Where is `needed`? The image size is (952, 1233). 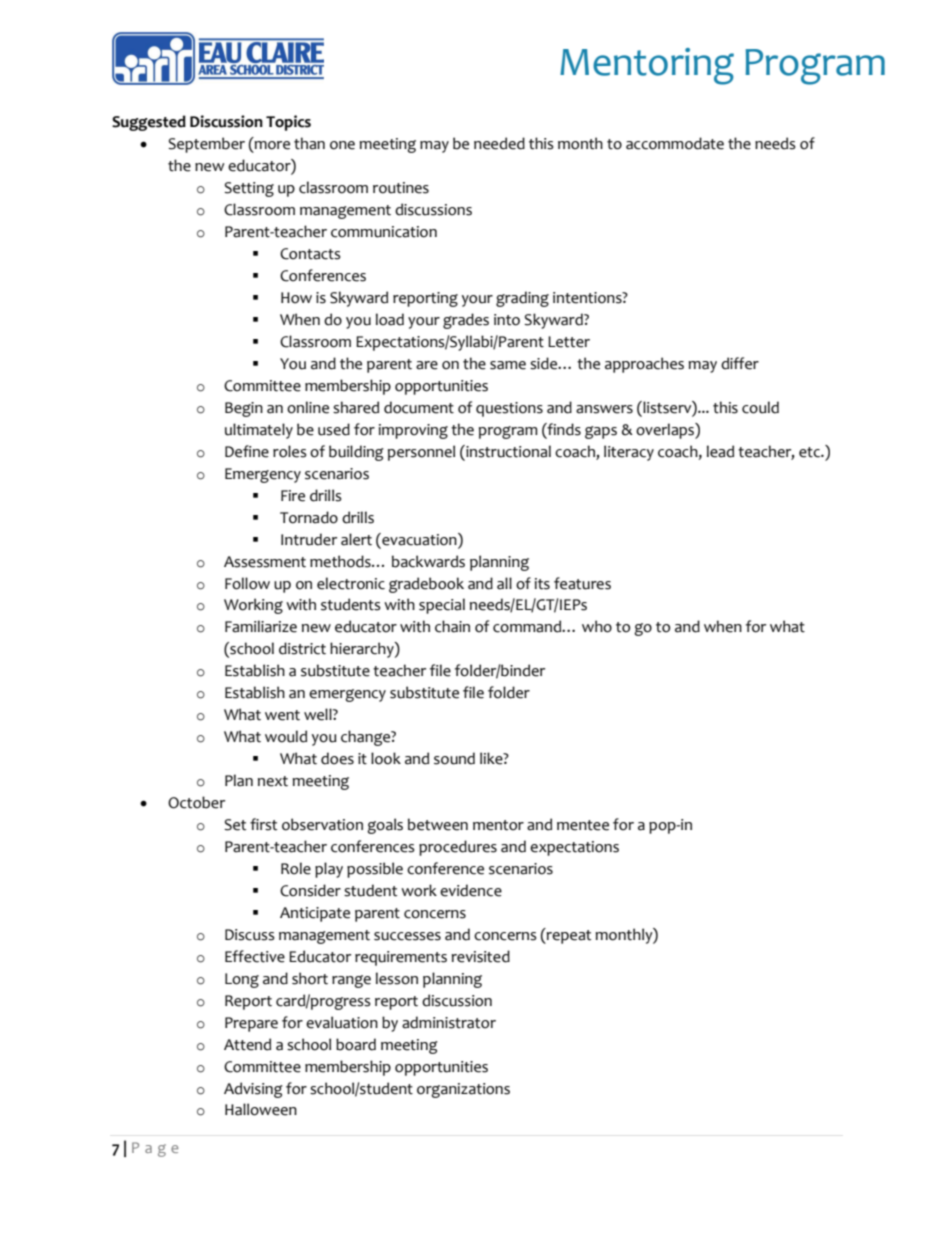 needed is located at coordinates (499, 143).
